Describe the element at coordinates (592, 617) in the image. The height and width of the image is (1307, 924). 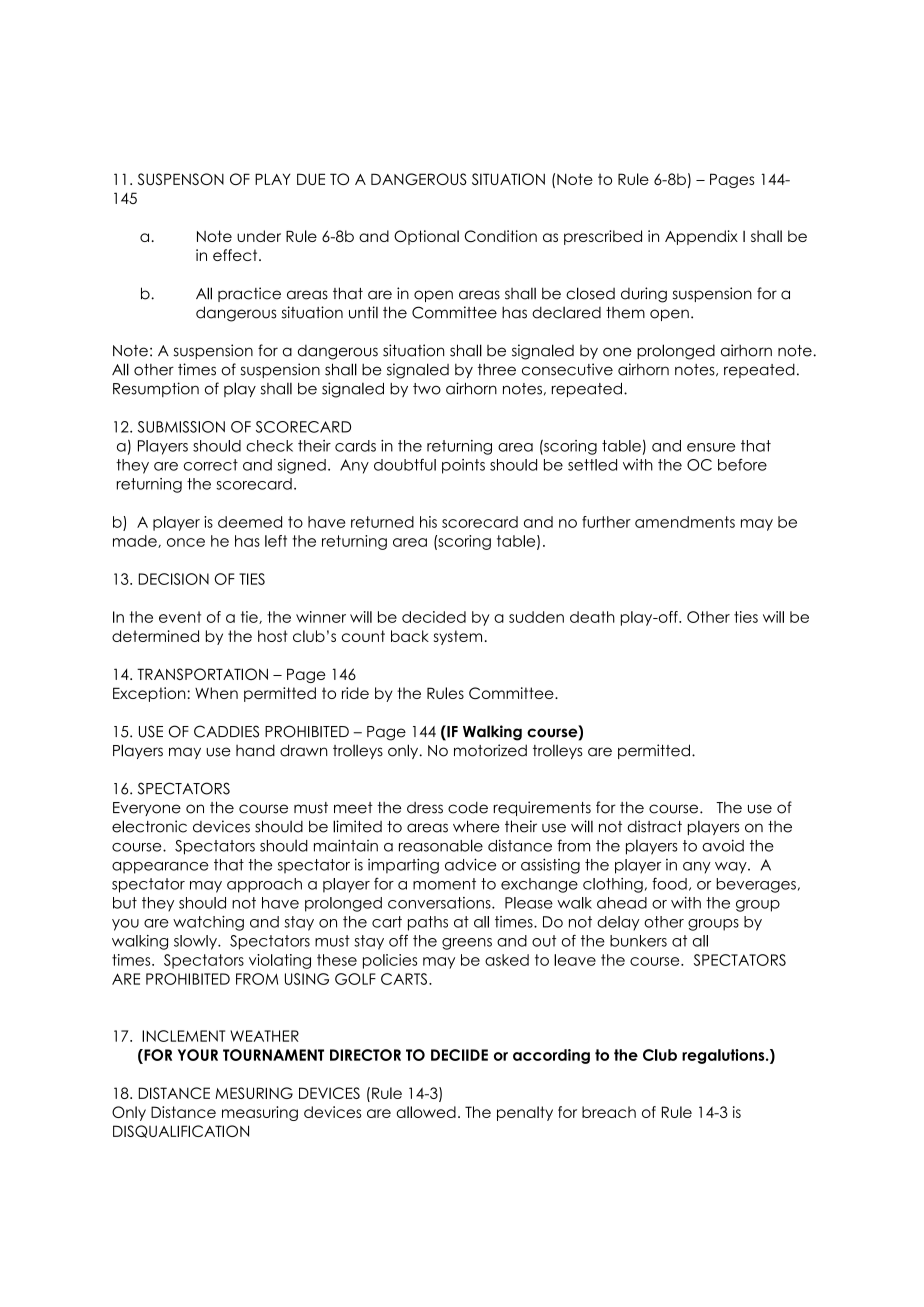
I see `death` at that location.
